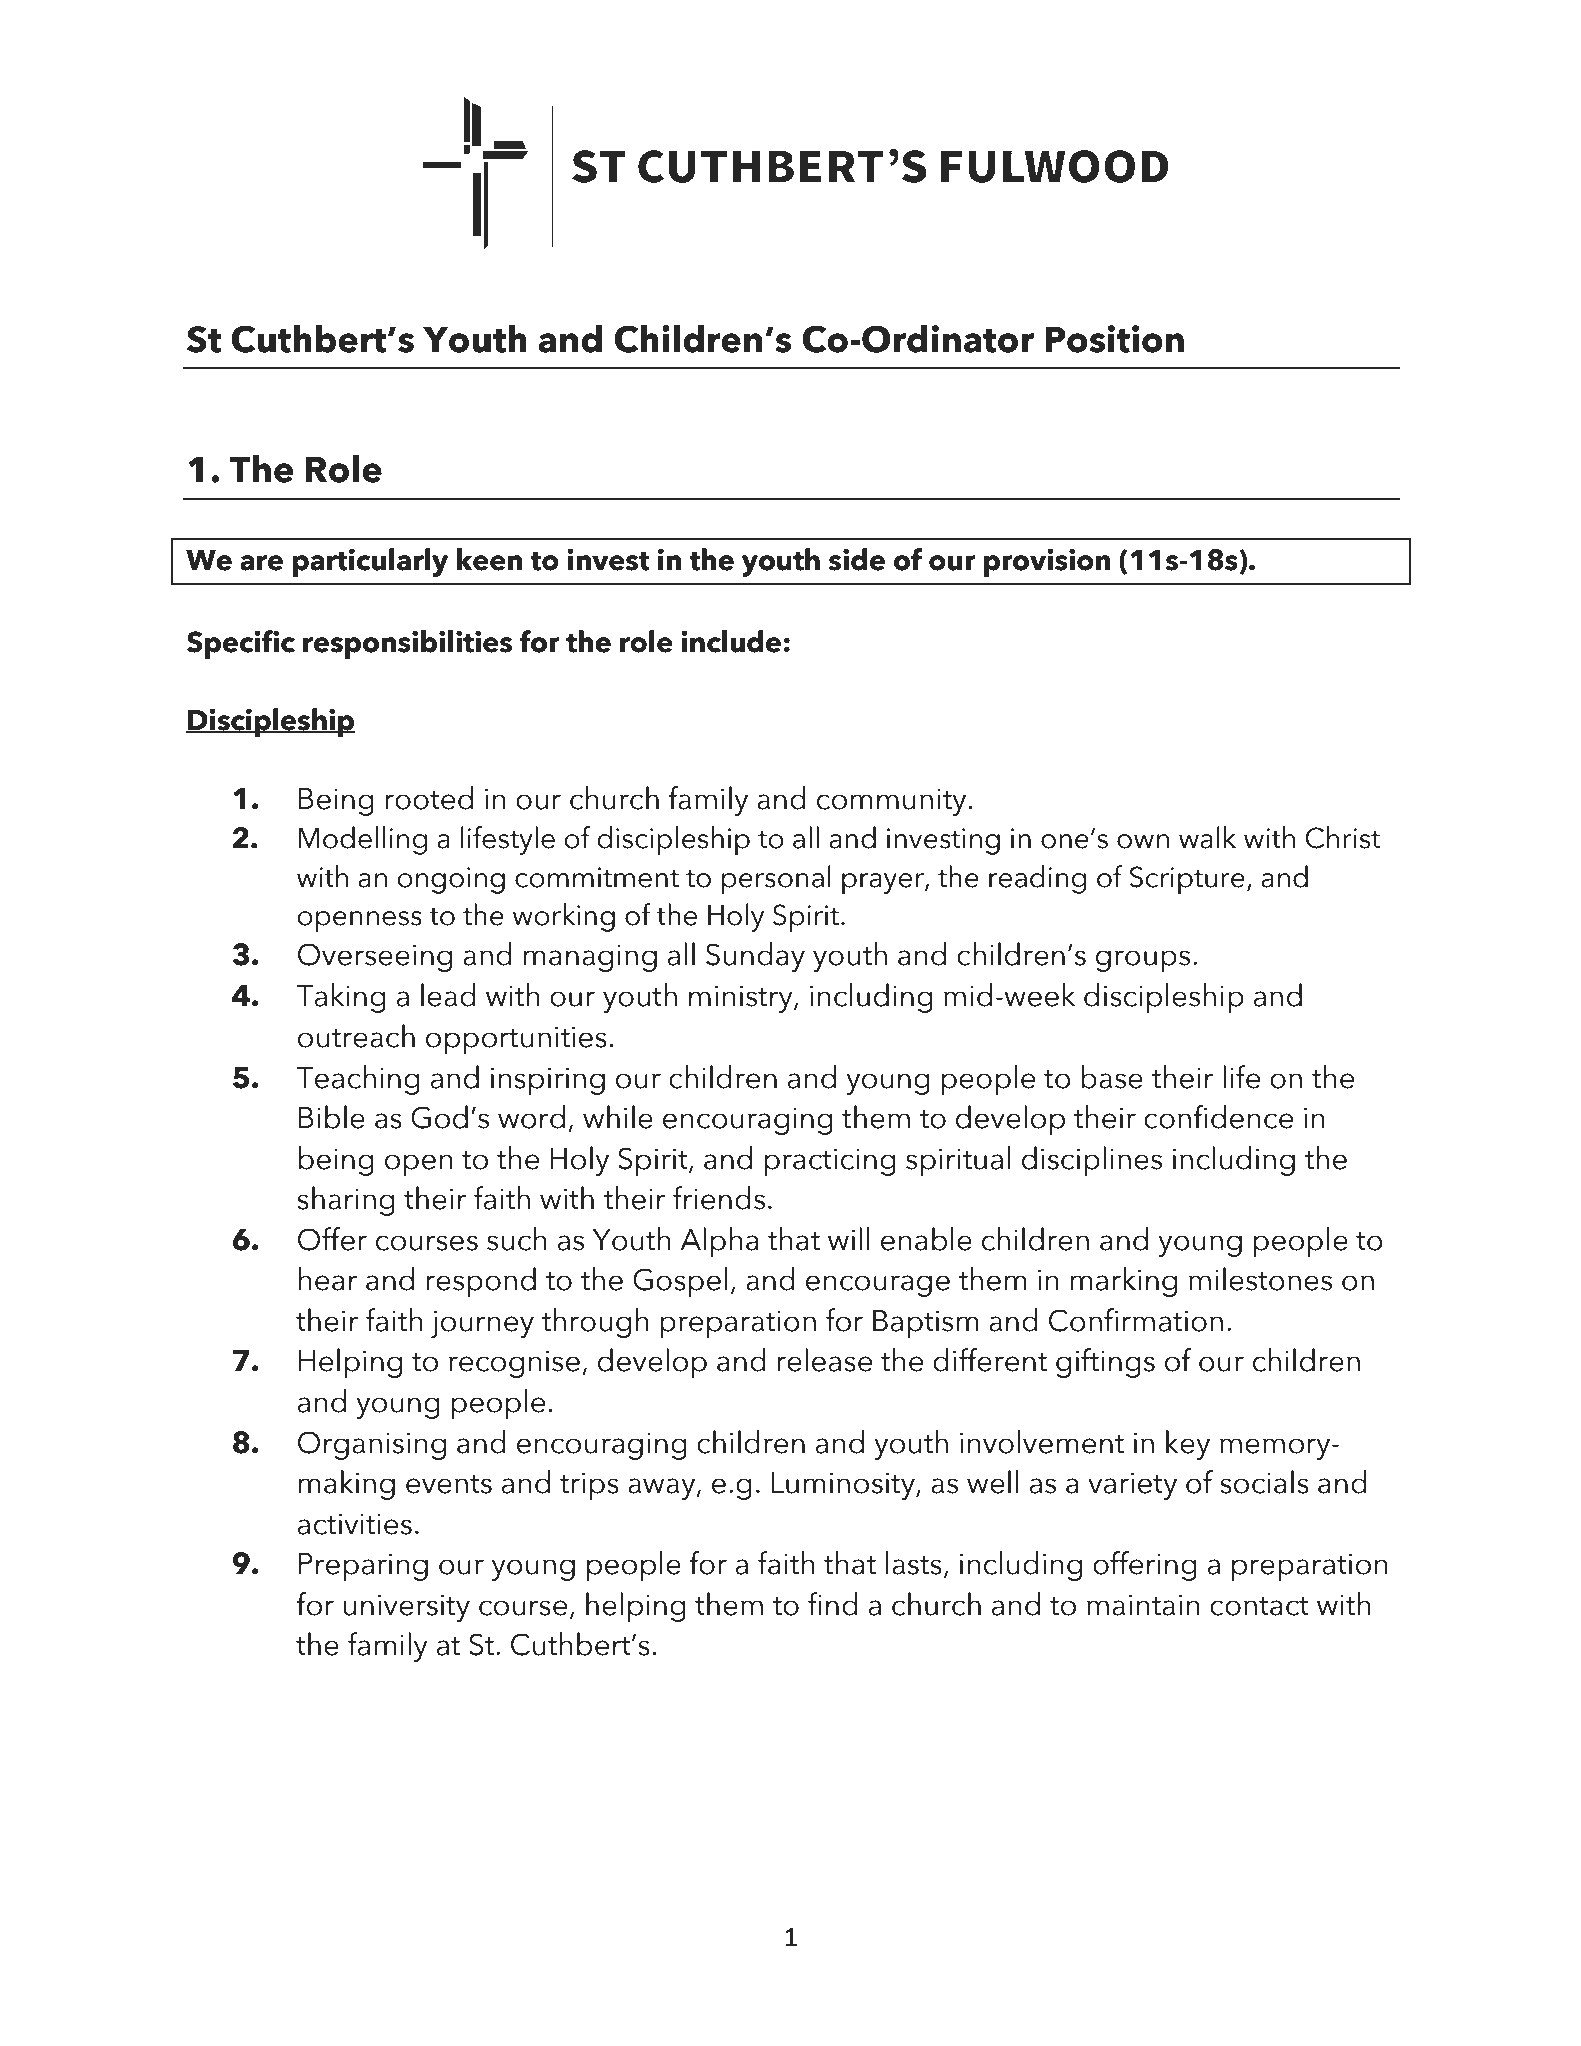 This document has height=2046, width=1581. Describe the element at coordinates (328, 1279) in the document. I see `hear` at that location.
